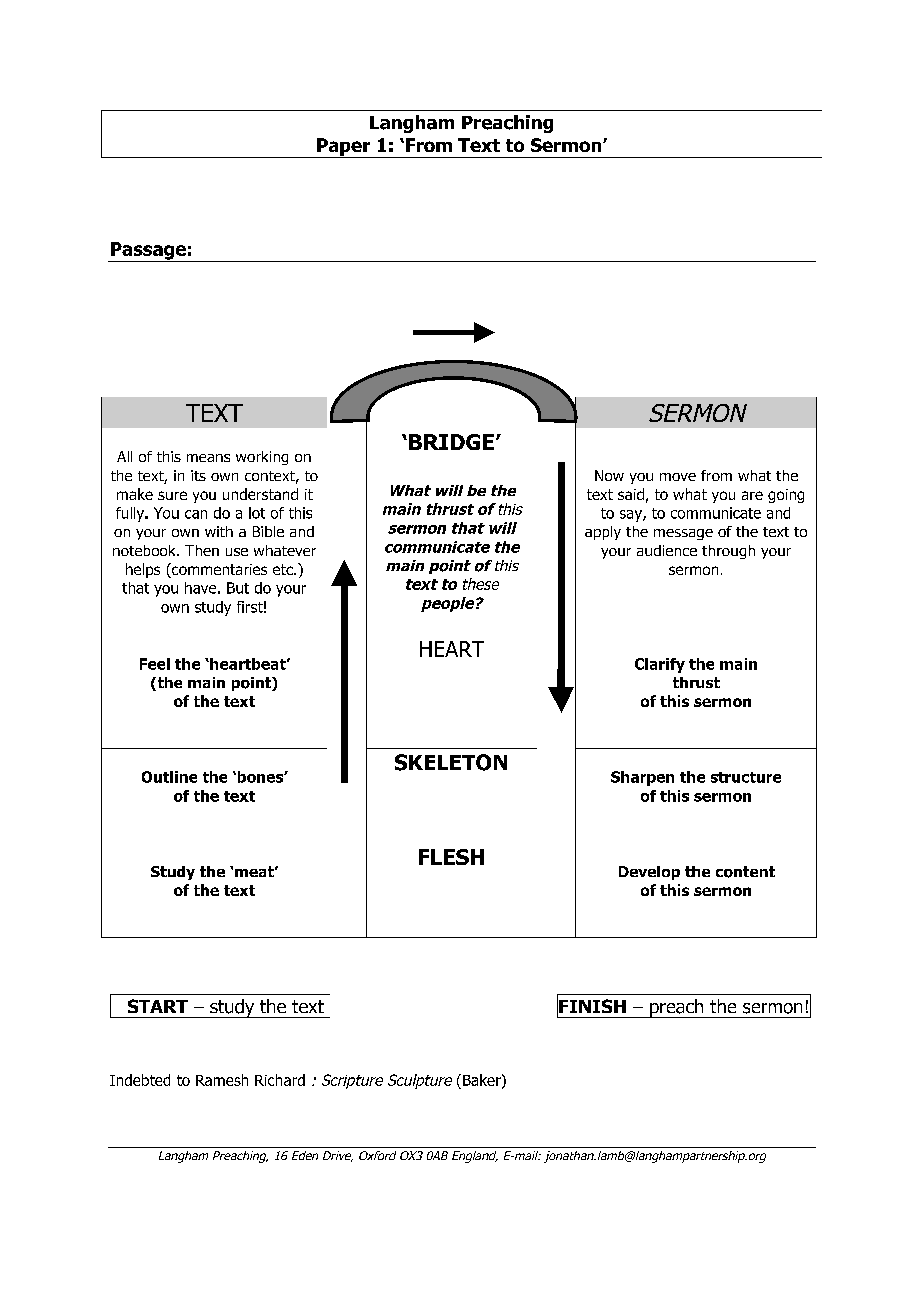 This screenshot has width=924, height=1308. I want to click on But, so click(238, 588).
